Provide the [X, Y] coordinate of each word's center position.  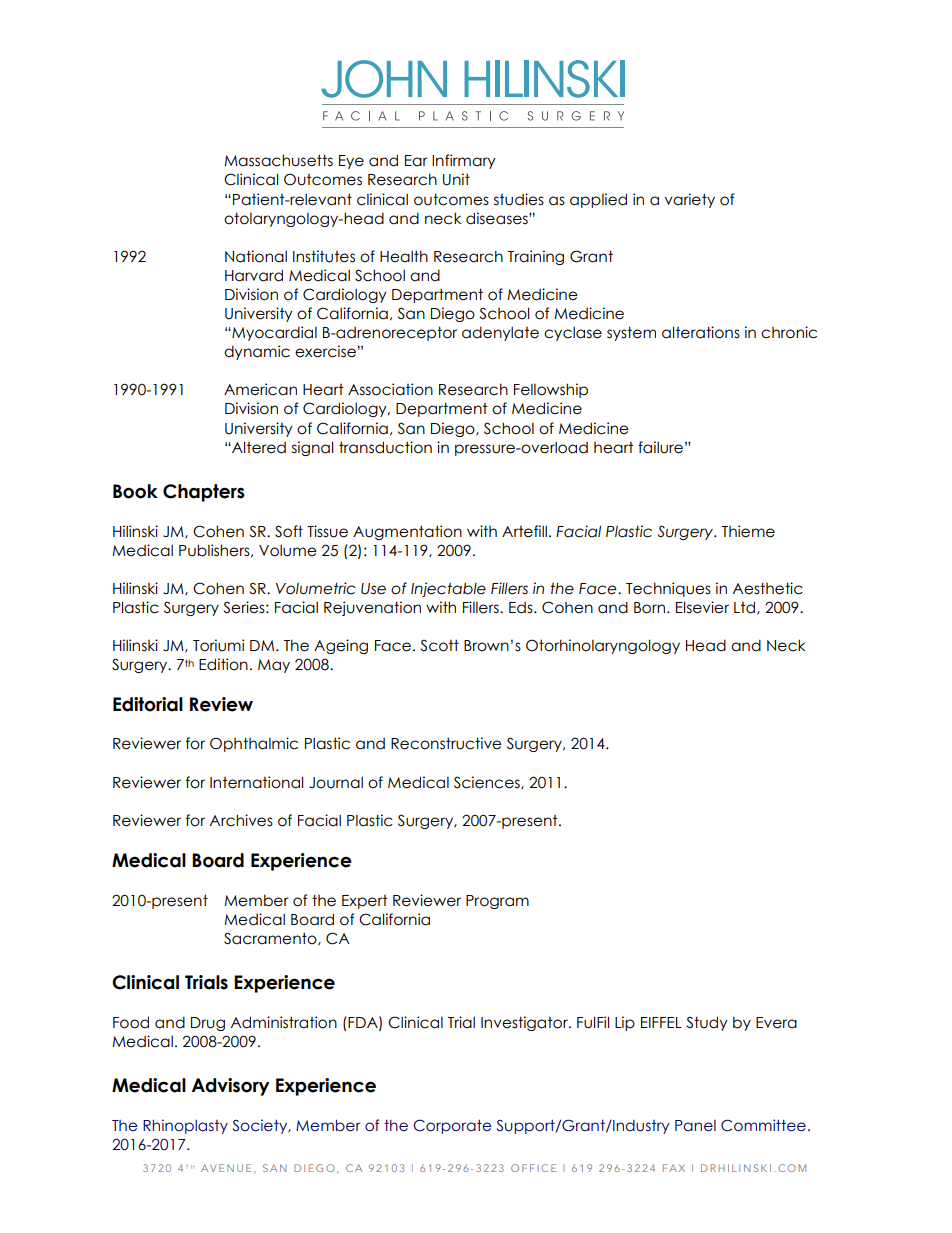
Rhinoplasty [185, 1126]
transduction [385, 447]
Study [707, 1023]
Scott [439, 645]
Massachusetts [278, 160]
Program [497, 902]
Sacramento [271, 939]
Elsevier [702, 607]
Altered [258, 447]
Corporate [452, 1126]
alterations [701, 332]
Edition [223, 664]
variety [690, 200]
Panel [695, 1126]
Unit [456, 179]
